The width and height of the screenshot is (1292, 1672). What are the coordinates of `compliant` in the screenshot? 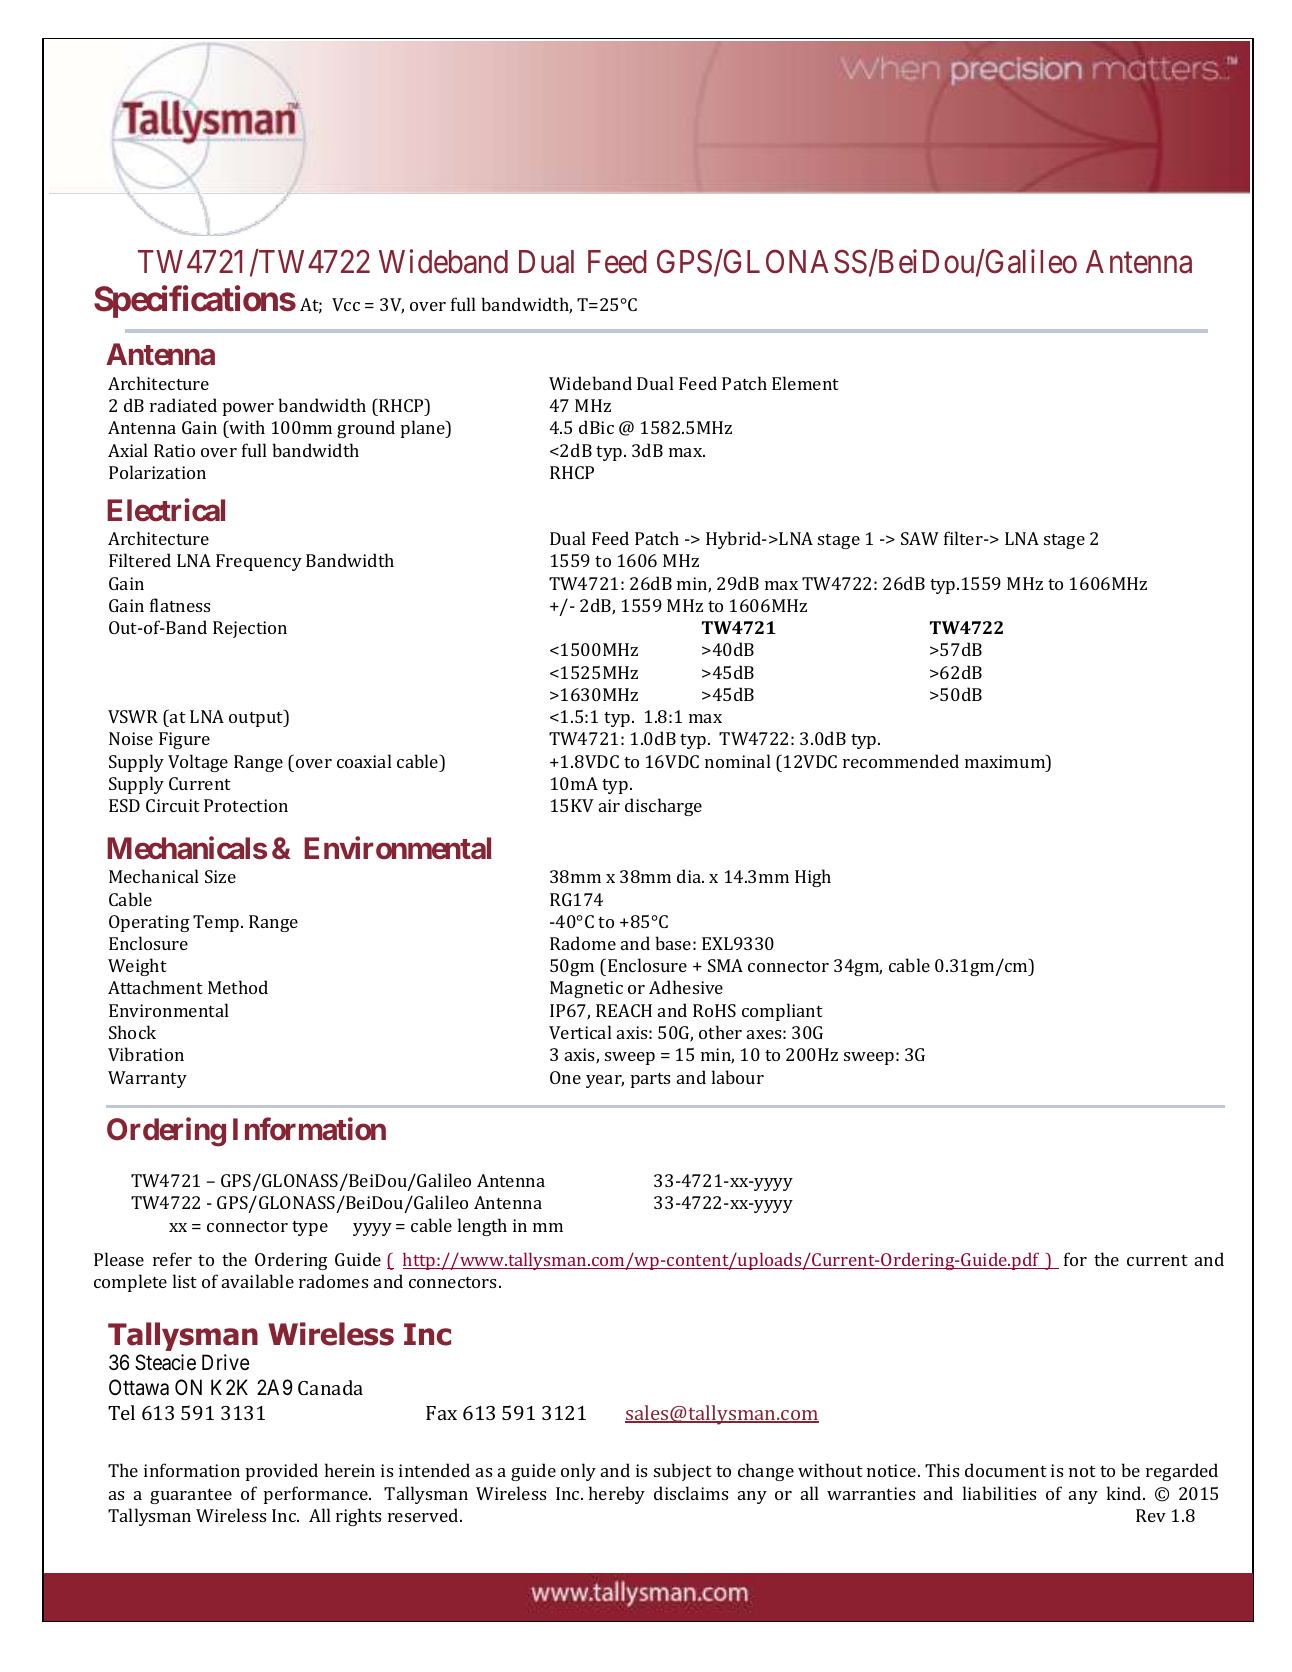 It's located at (782, 1012).
